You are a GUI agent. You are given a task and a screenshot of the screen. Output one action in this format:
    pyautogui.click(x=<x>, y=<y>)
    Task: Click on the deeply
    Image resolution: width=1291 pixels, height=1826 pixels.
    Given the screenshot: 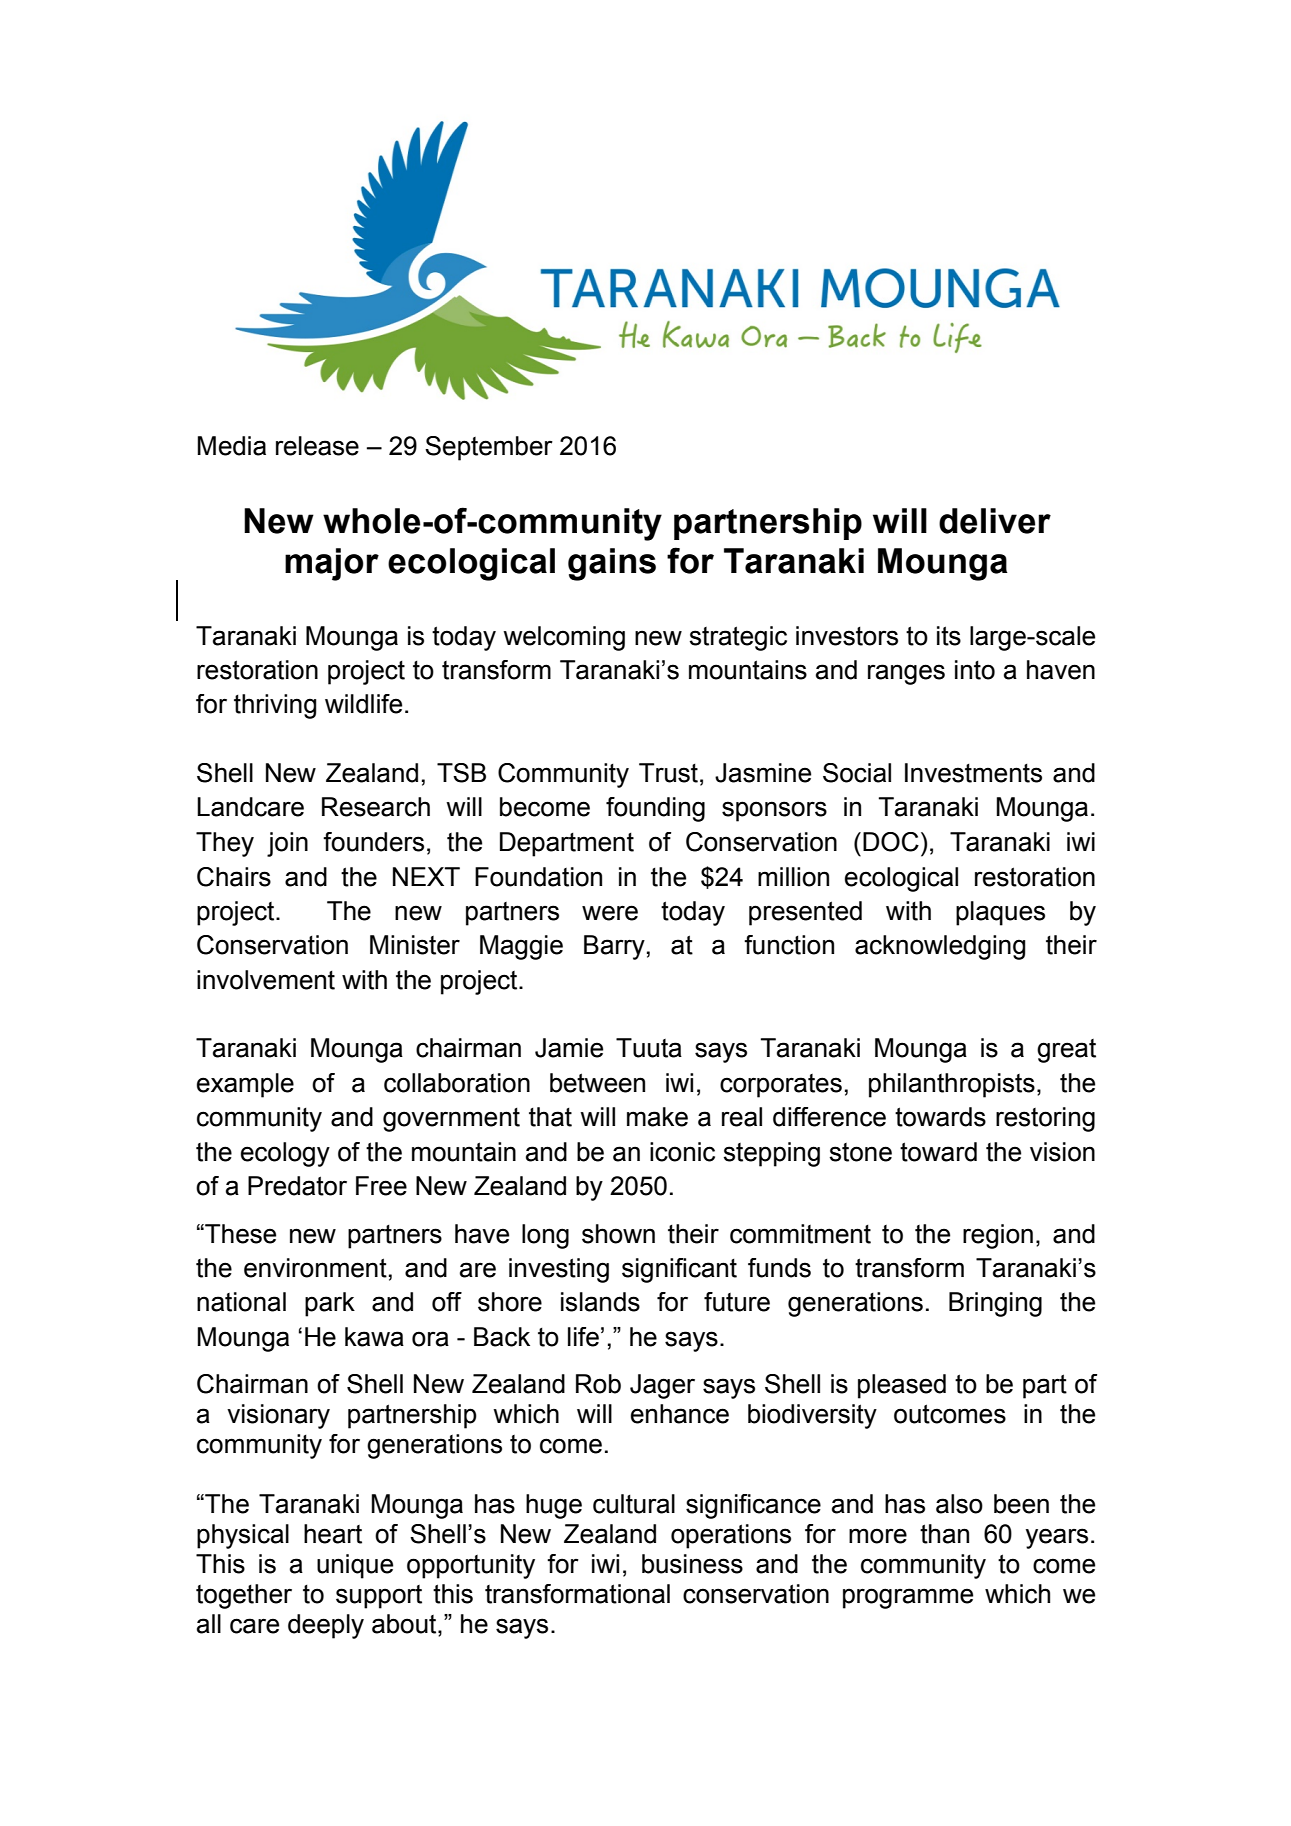 What is the action you would take?
    pyautogui.click(x=326, y=1626)
